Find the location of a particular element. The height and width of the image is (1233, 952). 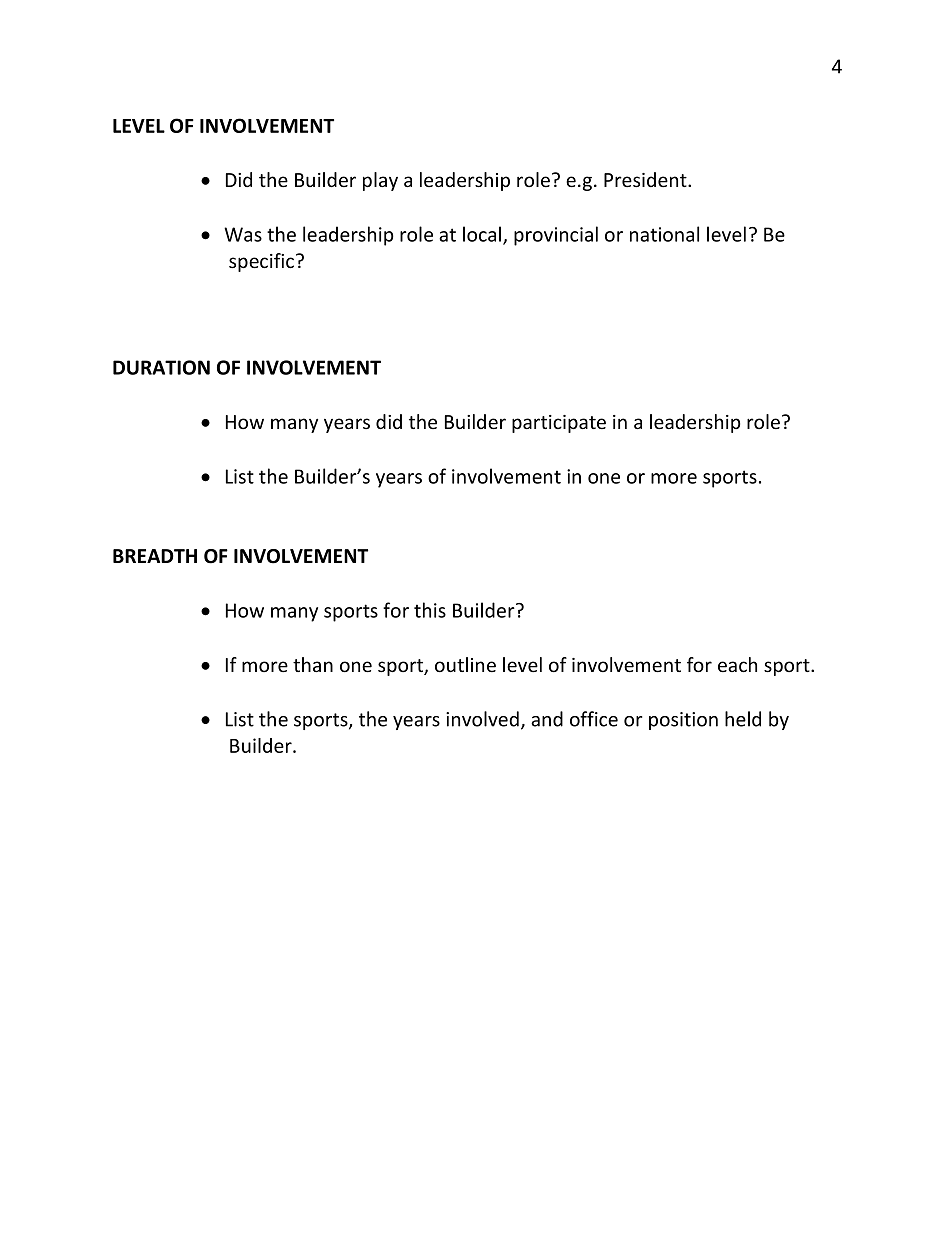

BREADTH is located at coordinates (155, 556).
